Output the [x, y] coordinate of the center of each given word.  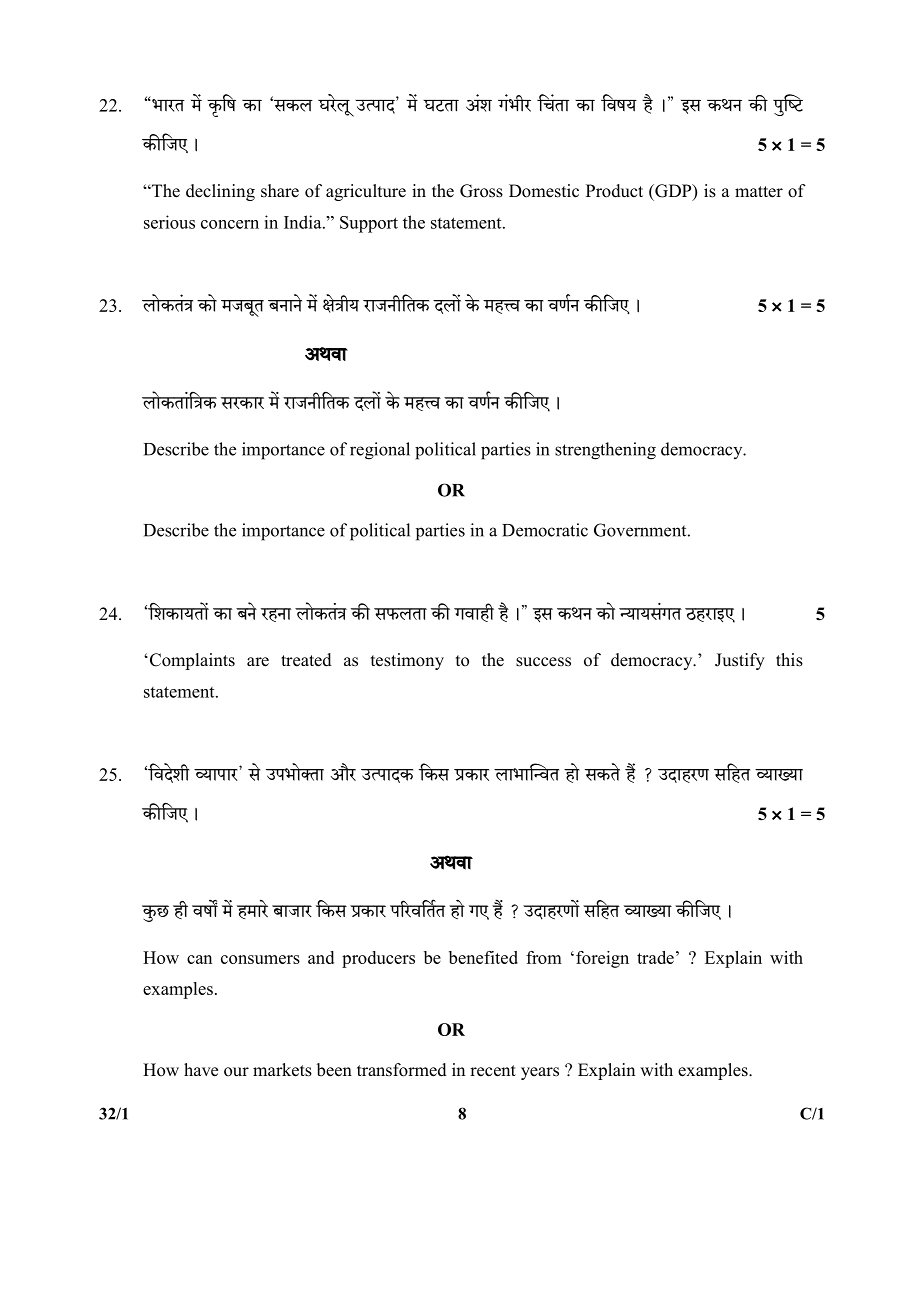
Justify [740, 661]
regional [380, 451]
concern [230, 224]
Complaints [191, 661]
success [543, 662]
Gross [481, 191]
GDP [673, 192]
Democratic [545, 530]
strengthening [605, 451]
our [236, 1072]
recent [493, 1071]
